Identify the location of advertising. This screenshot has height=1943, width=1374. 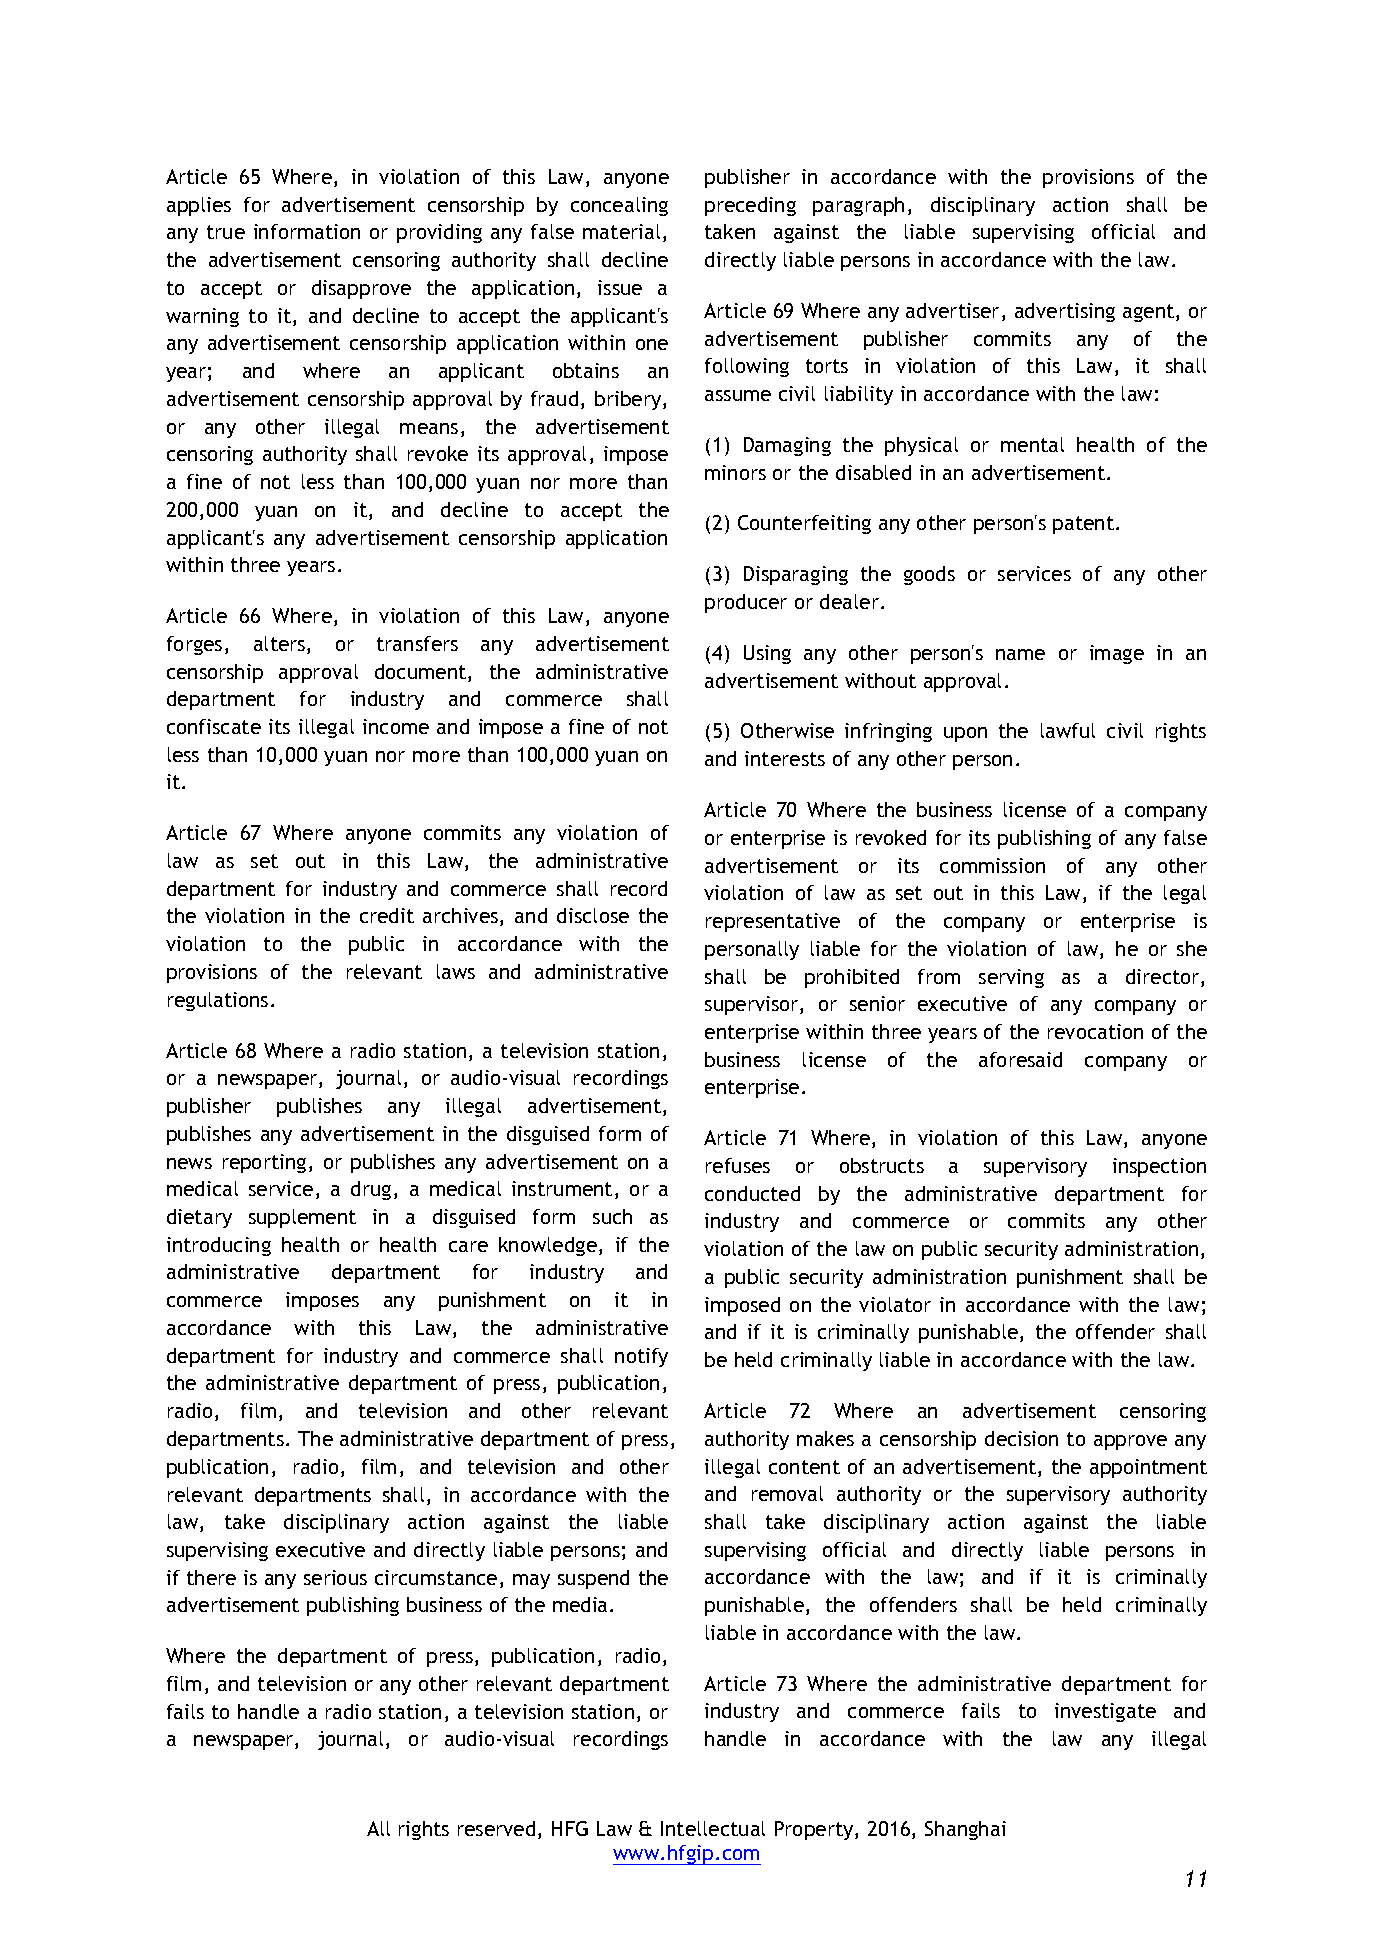
(1065, 312).
